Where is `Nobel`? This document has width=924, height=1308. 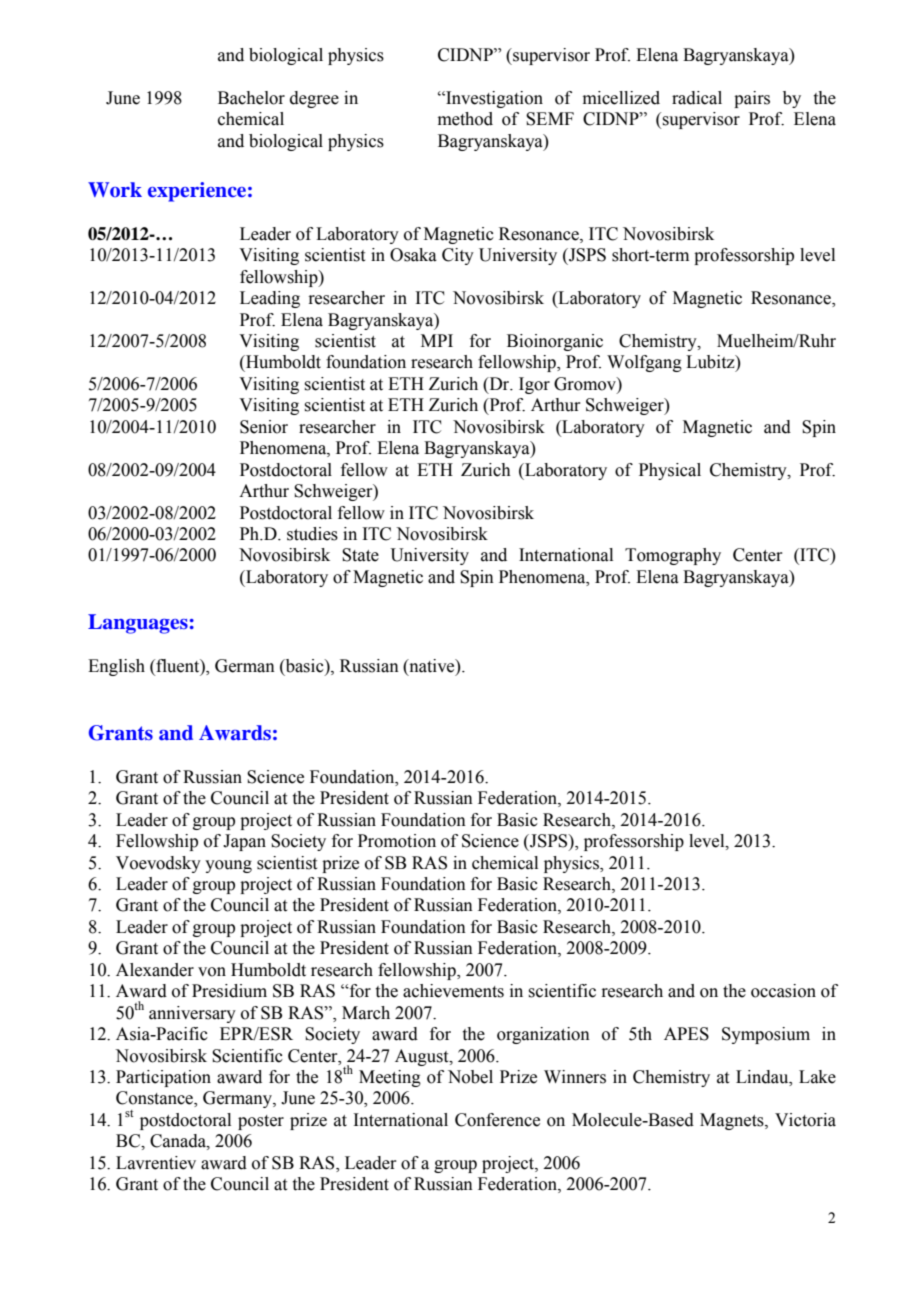 Nobel is located at coordinates (470, 1077).
